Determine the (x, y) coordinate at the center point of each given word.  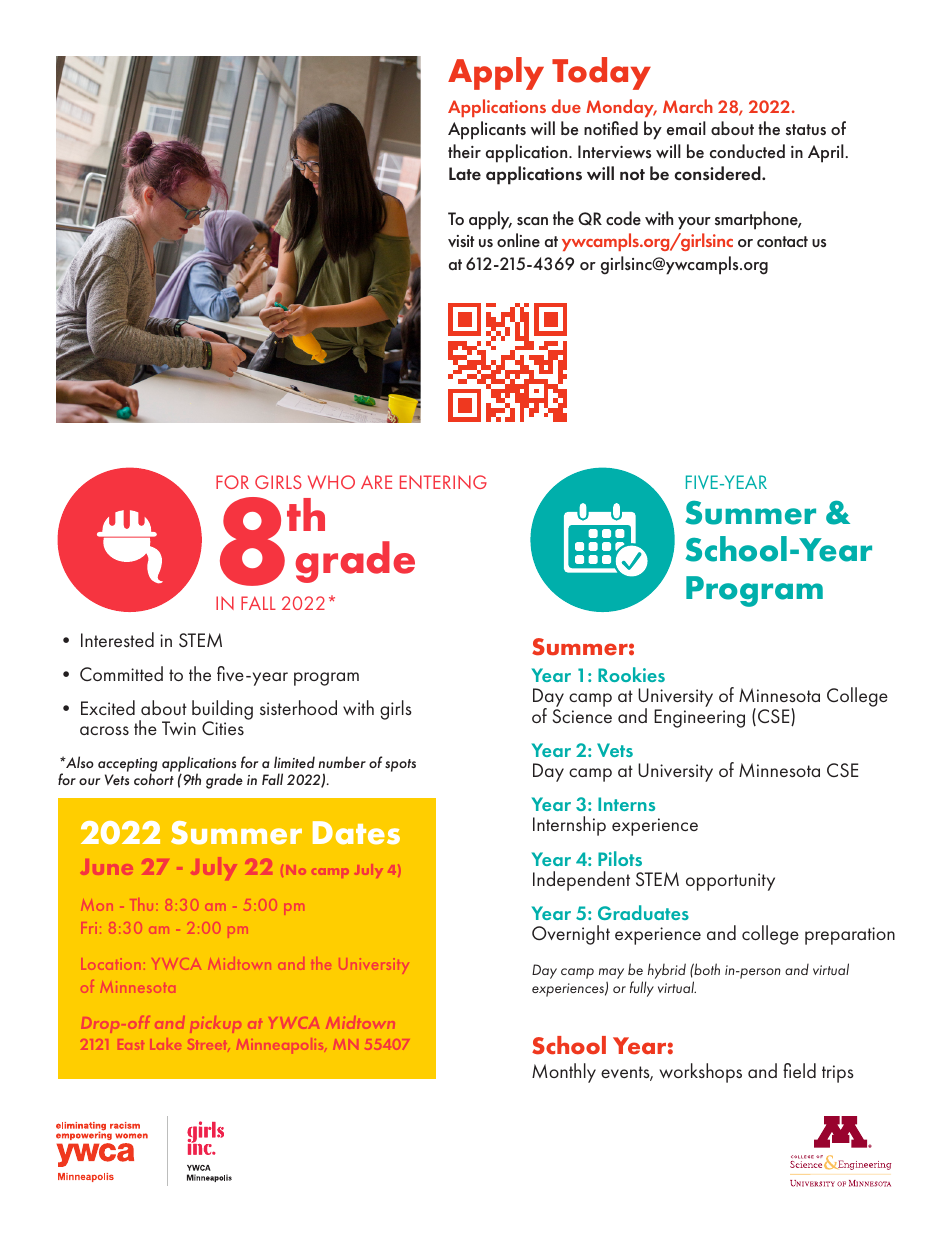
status (806, 129)
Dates (356, 833)
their (464, 151)
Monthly (564, 1073)
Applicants (487, 130)
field (799, 1070)
